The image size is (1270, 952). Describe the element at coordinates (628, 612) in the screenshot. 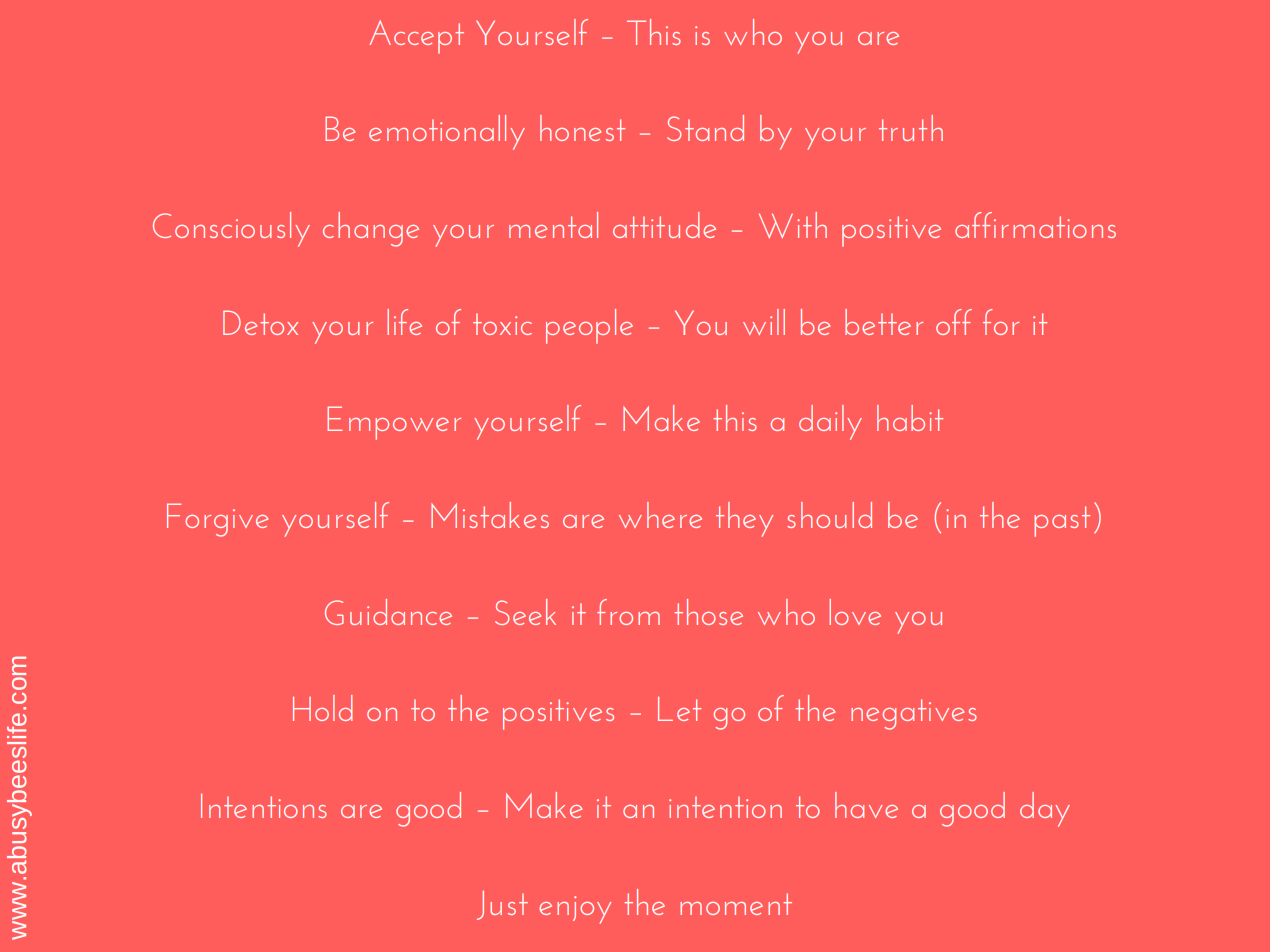

I see `from` at that location.
